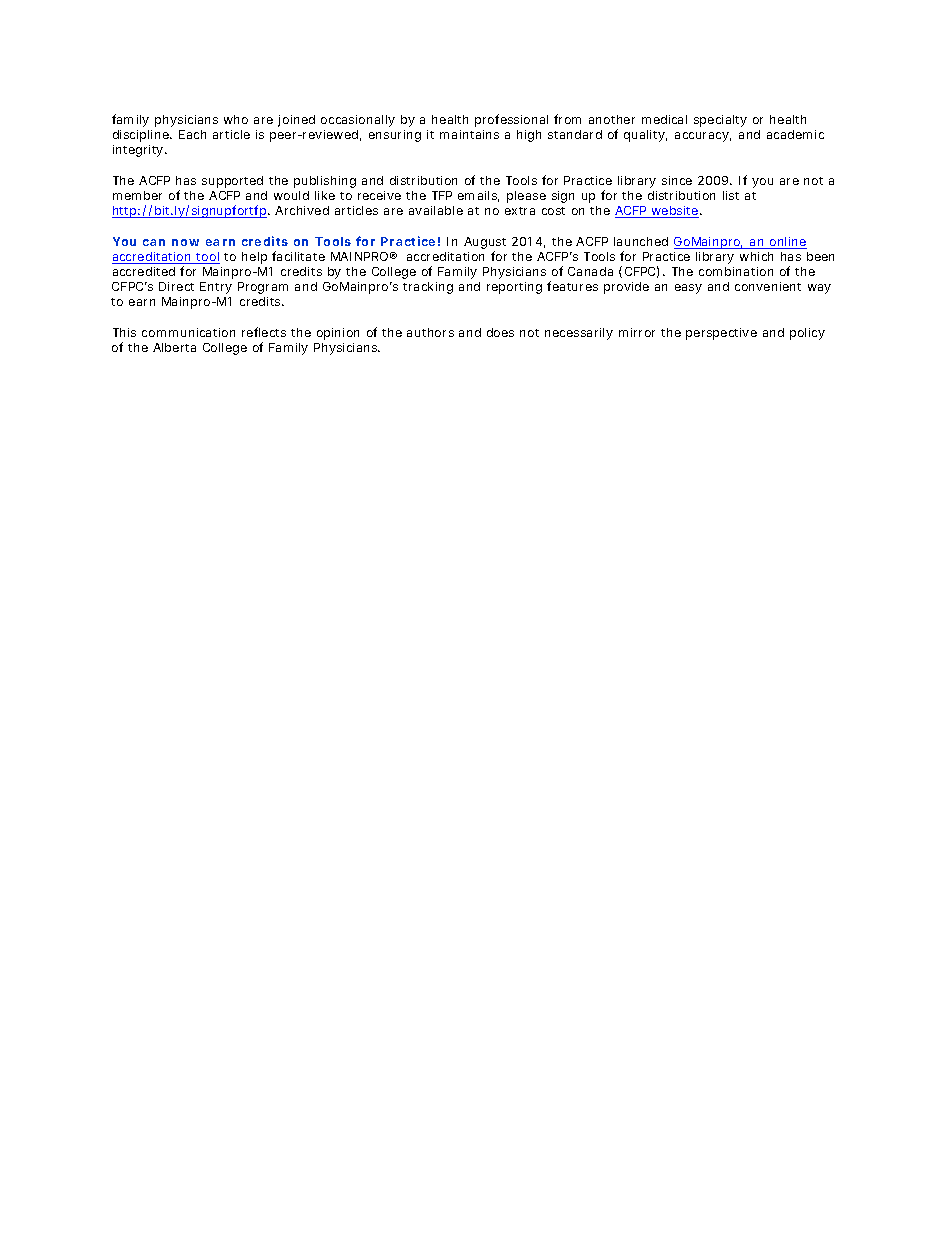  What do you see at coordinates (144, 271) in the page?
I see `accredited` at bounding box center [144, 271].
